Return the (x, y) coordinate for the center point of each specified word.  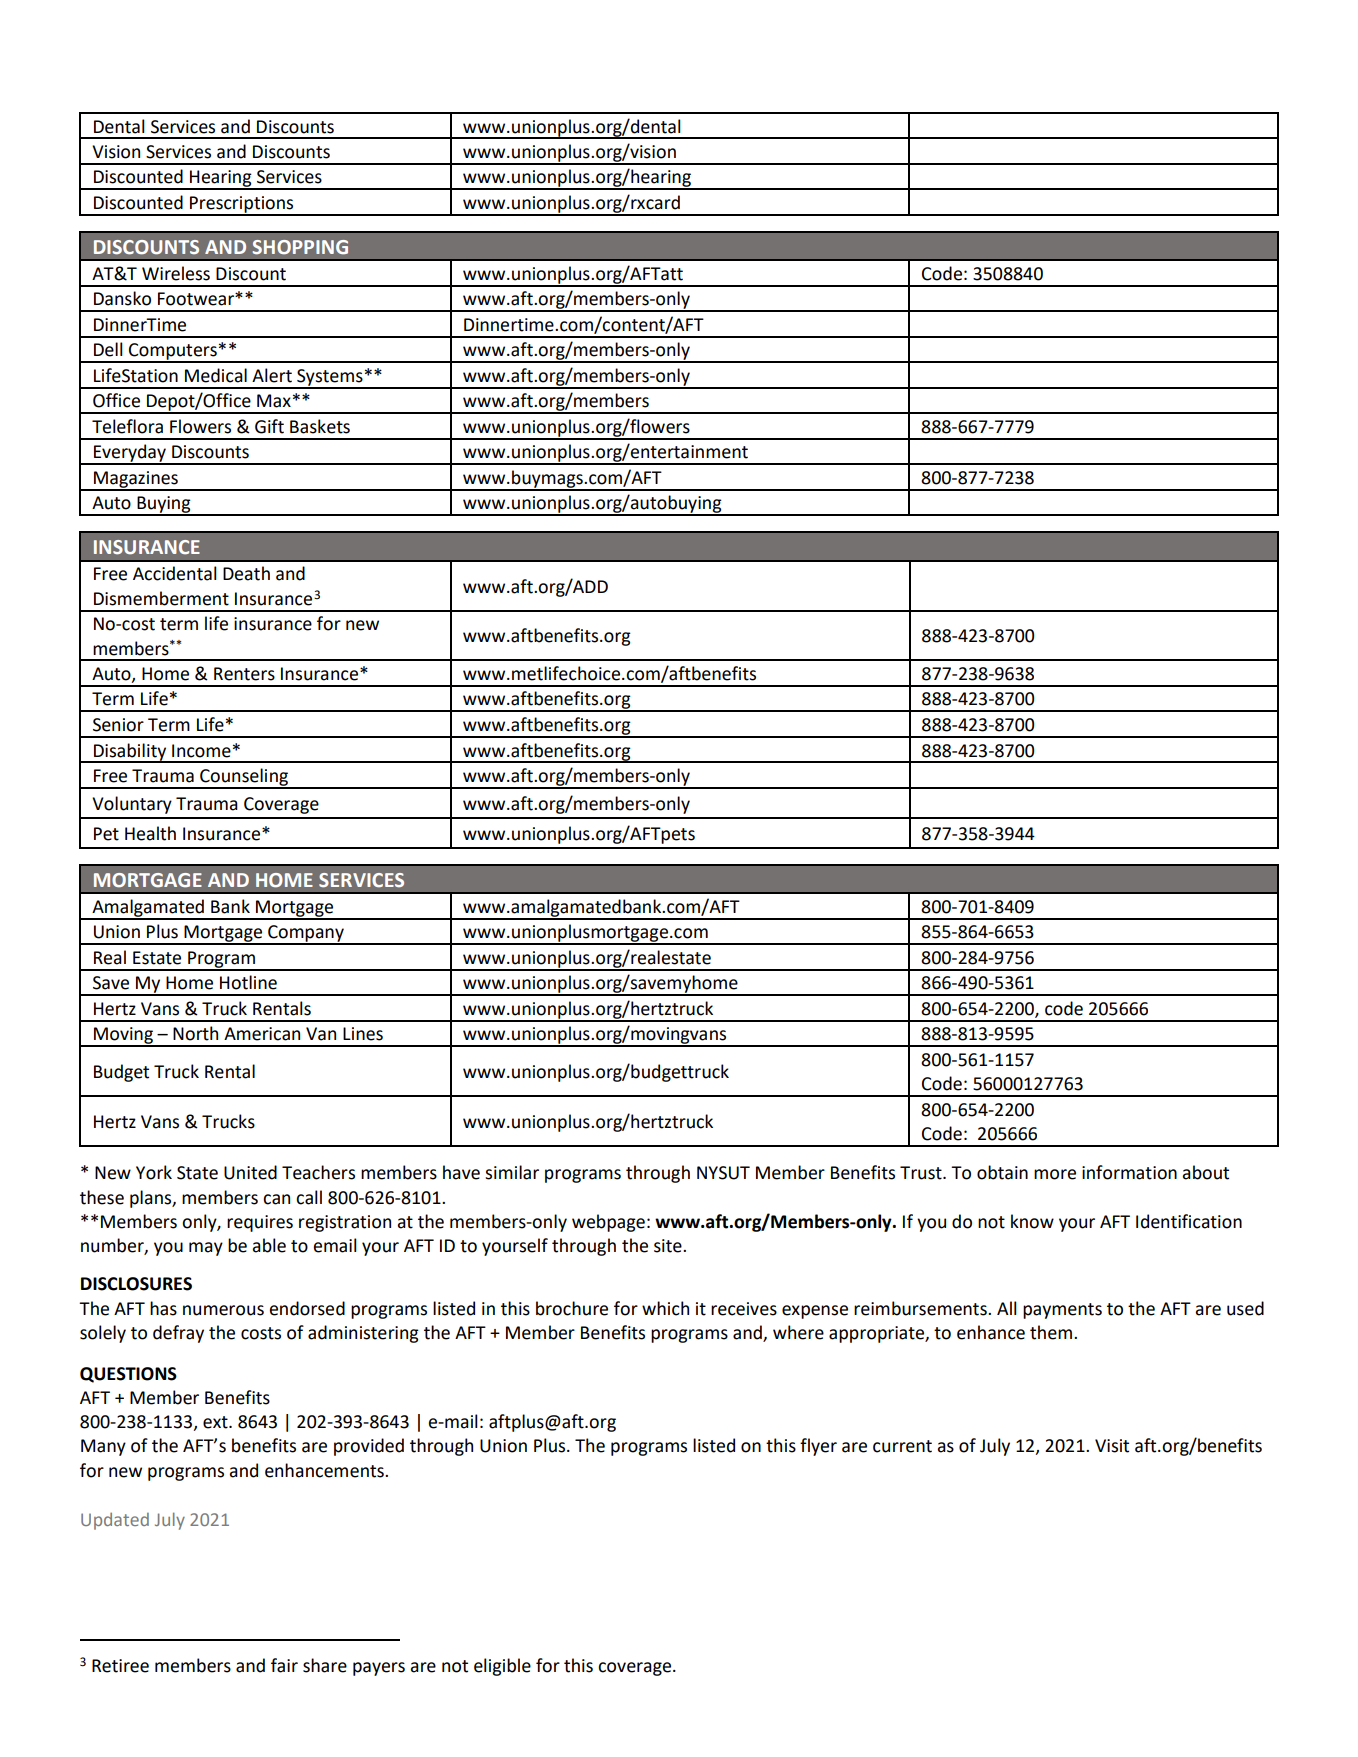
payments (1062, 1311)
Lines (363, 1034)
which (665, 1308)
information (1129, 1172)
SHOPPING (300, 247)
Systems (330, 378)
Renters (244, 674)
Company (306, 934)
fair (284, 1665)
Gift (269, 426)
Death (246, 573)
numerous (223, 1310)
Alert (272, 375)
